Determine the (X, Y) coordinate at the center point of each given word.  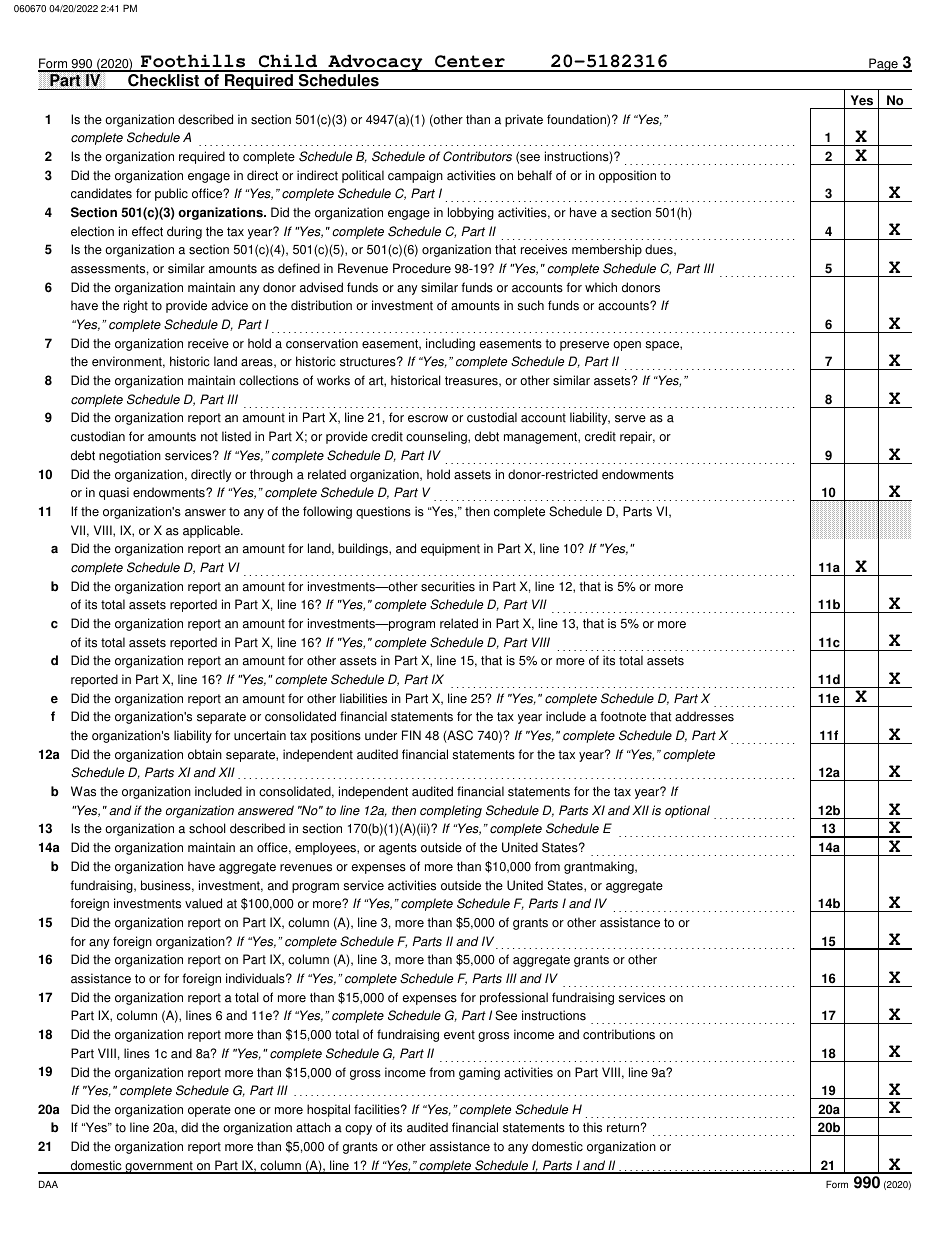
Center (470, 63)
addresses (704, 716)
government (159, 1167)
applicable (212, 531)
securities (448, 586)
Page (883, 65)
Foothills (193, 62)
